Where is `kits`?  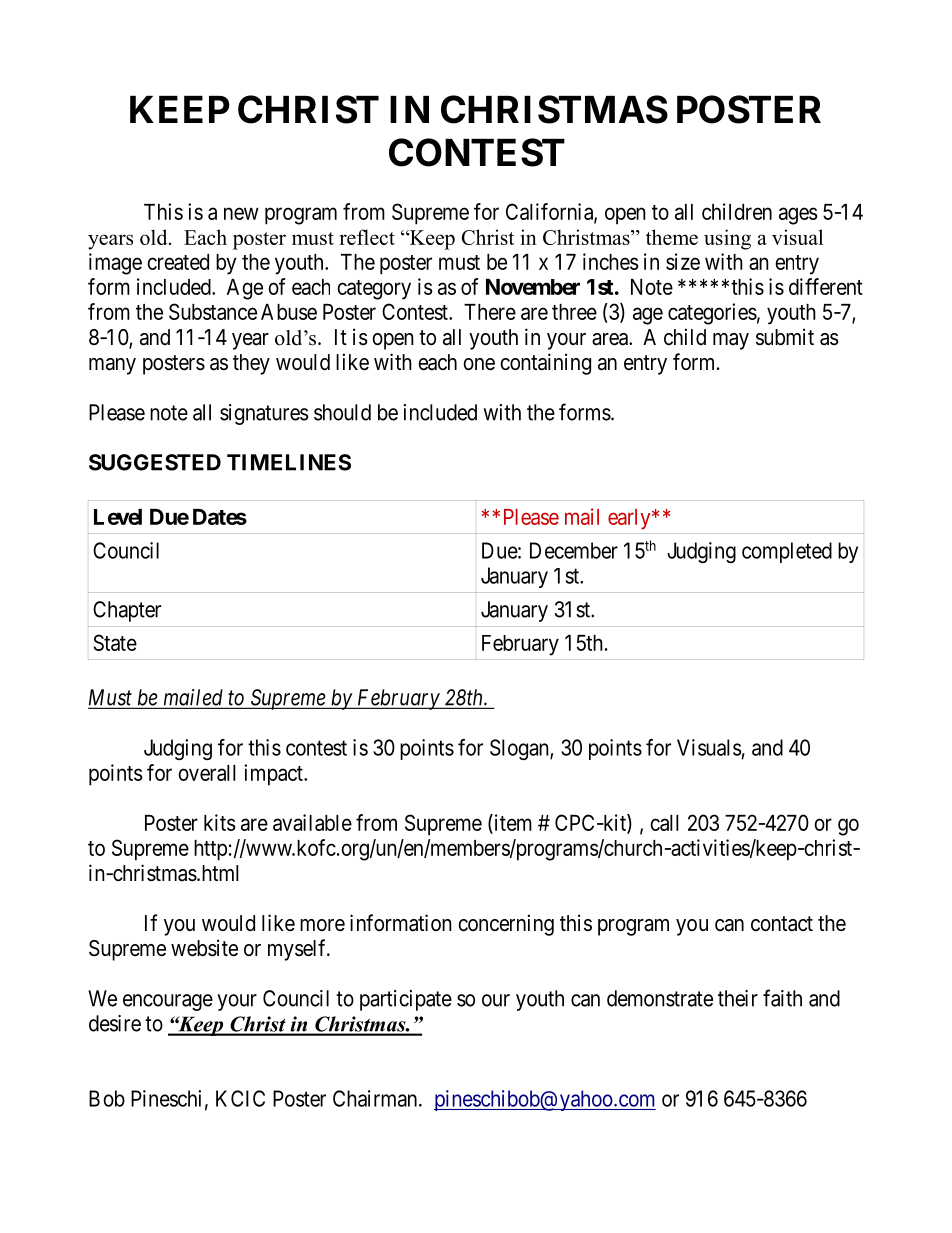
kits is located at coordinates (220, 822).
